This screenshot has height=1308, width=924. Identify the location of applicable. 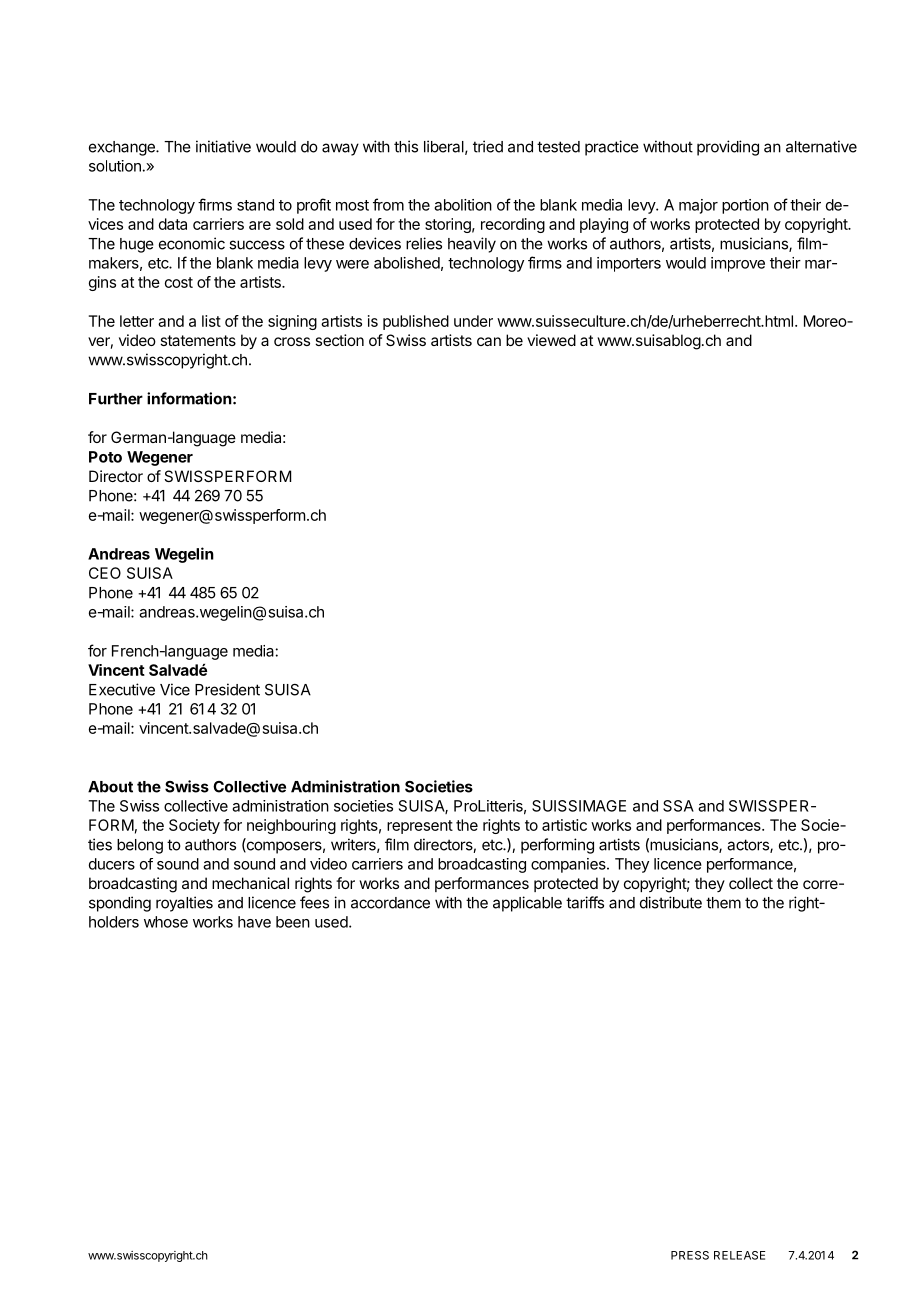
(527, 904).
